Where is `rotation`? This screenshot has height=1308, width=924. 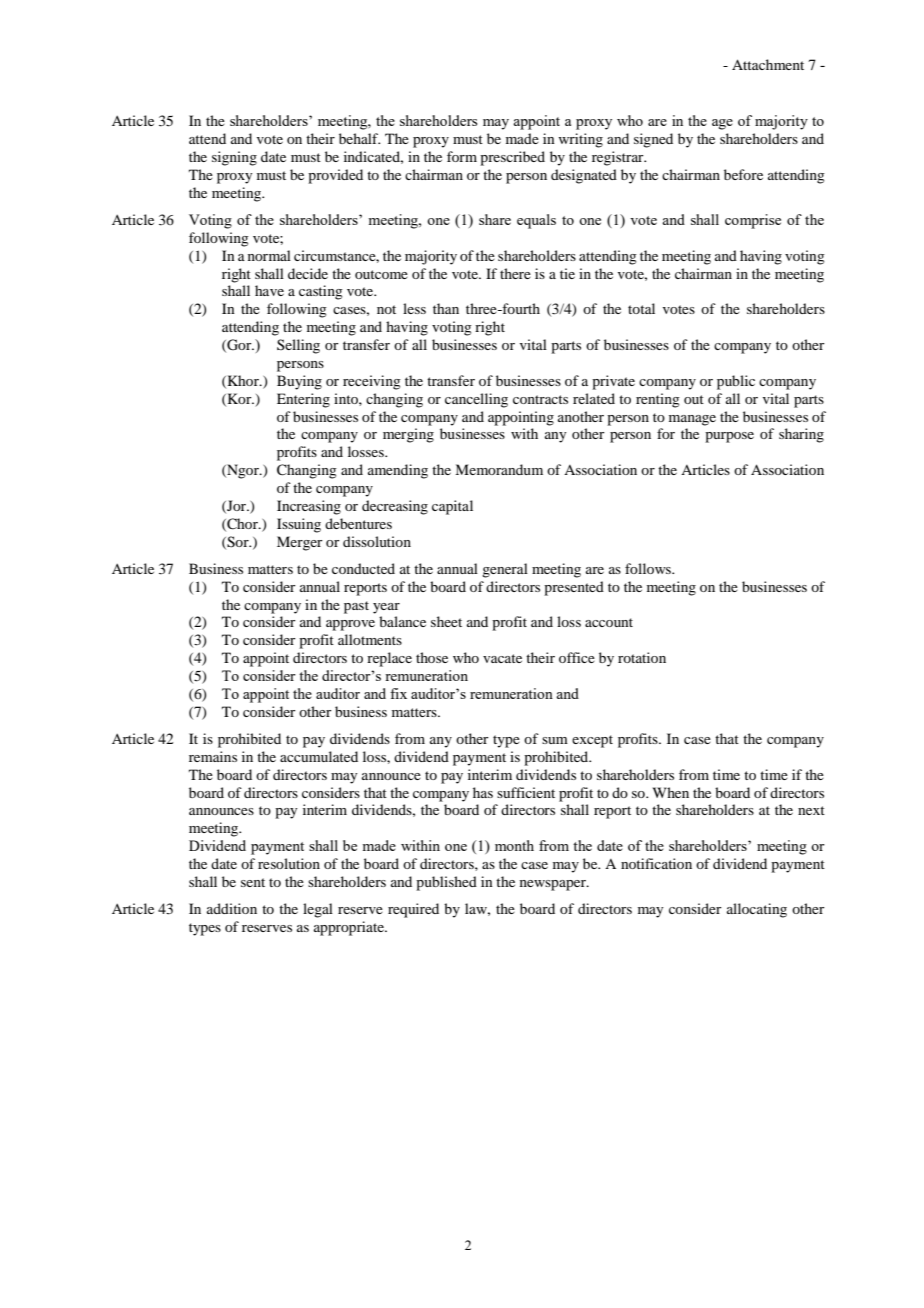
rotation is located at coordinates (642, 657).
